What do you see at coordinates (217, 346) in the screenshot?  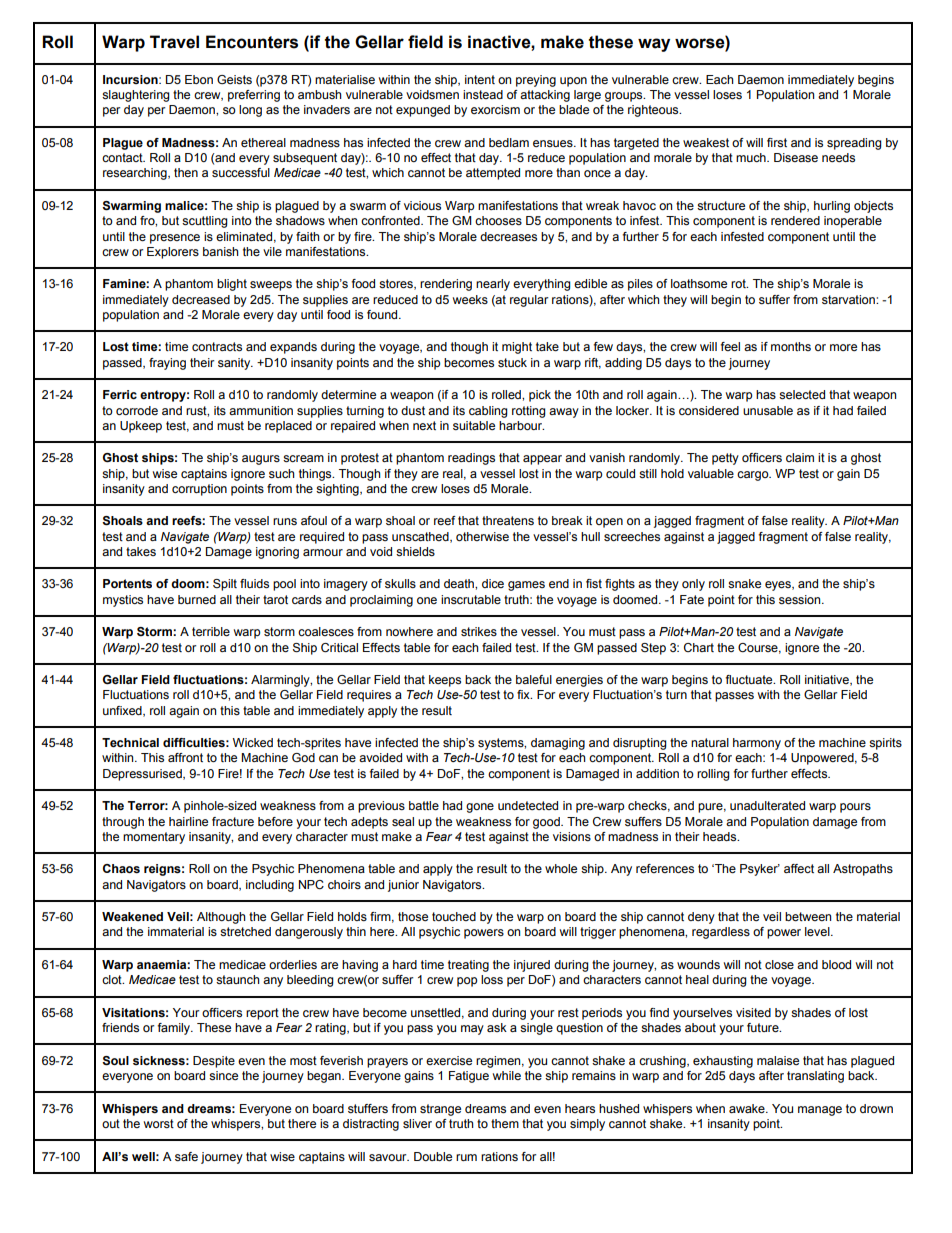 I see `contracts` at bounding box center [217, 346].
